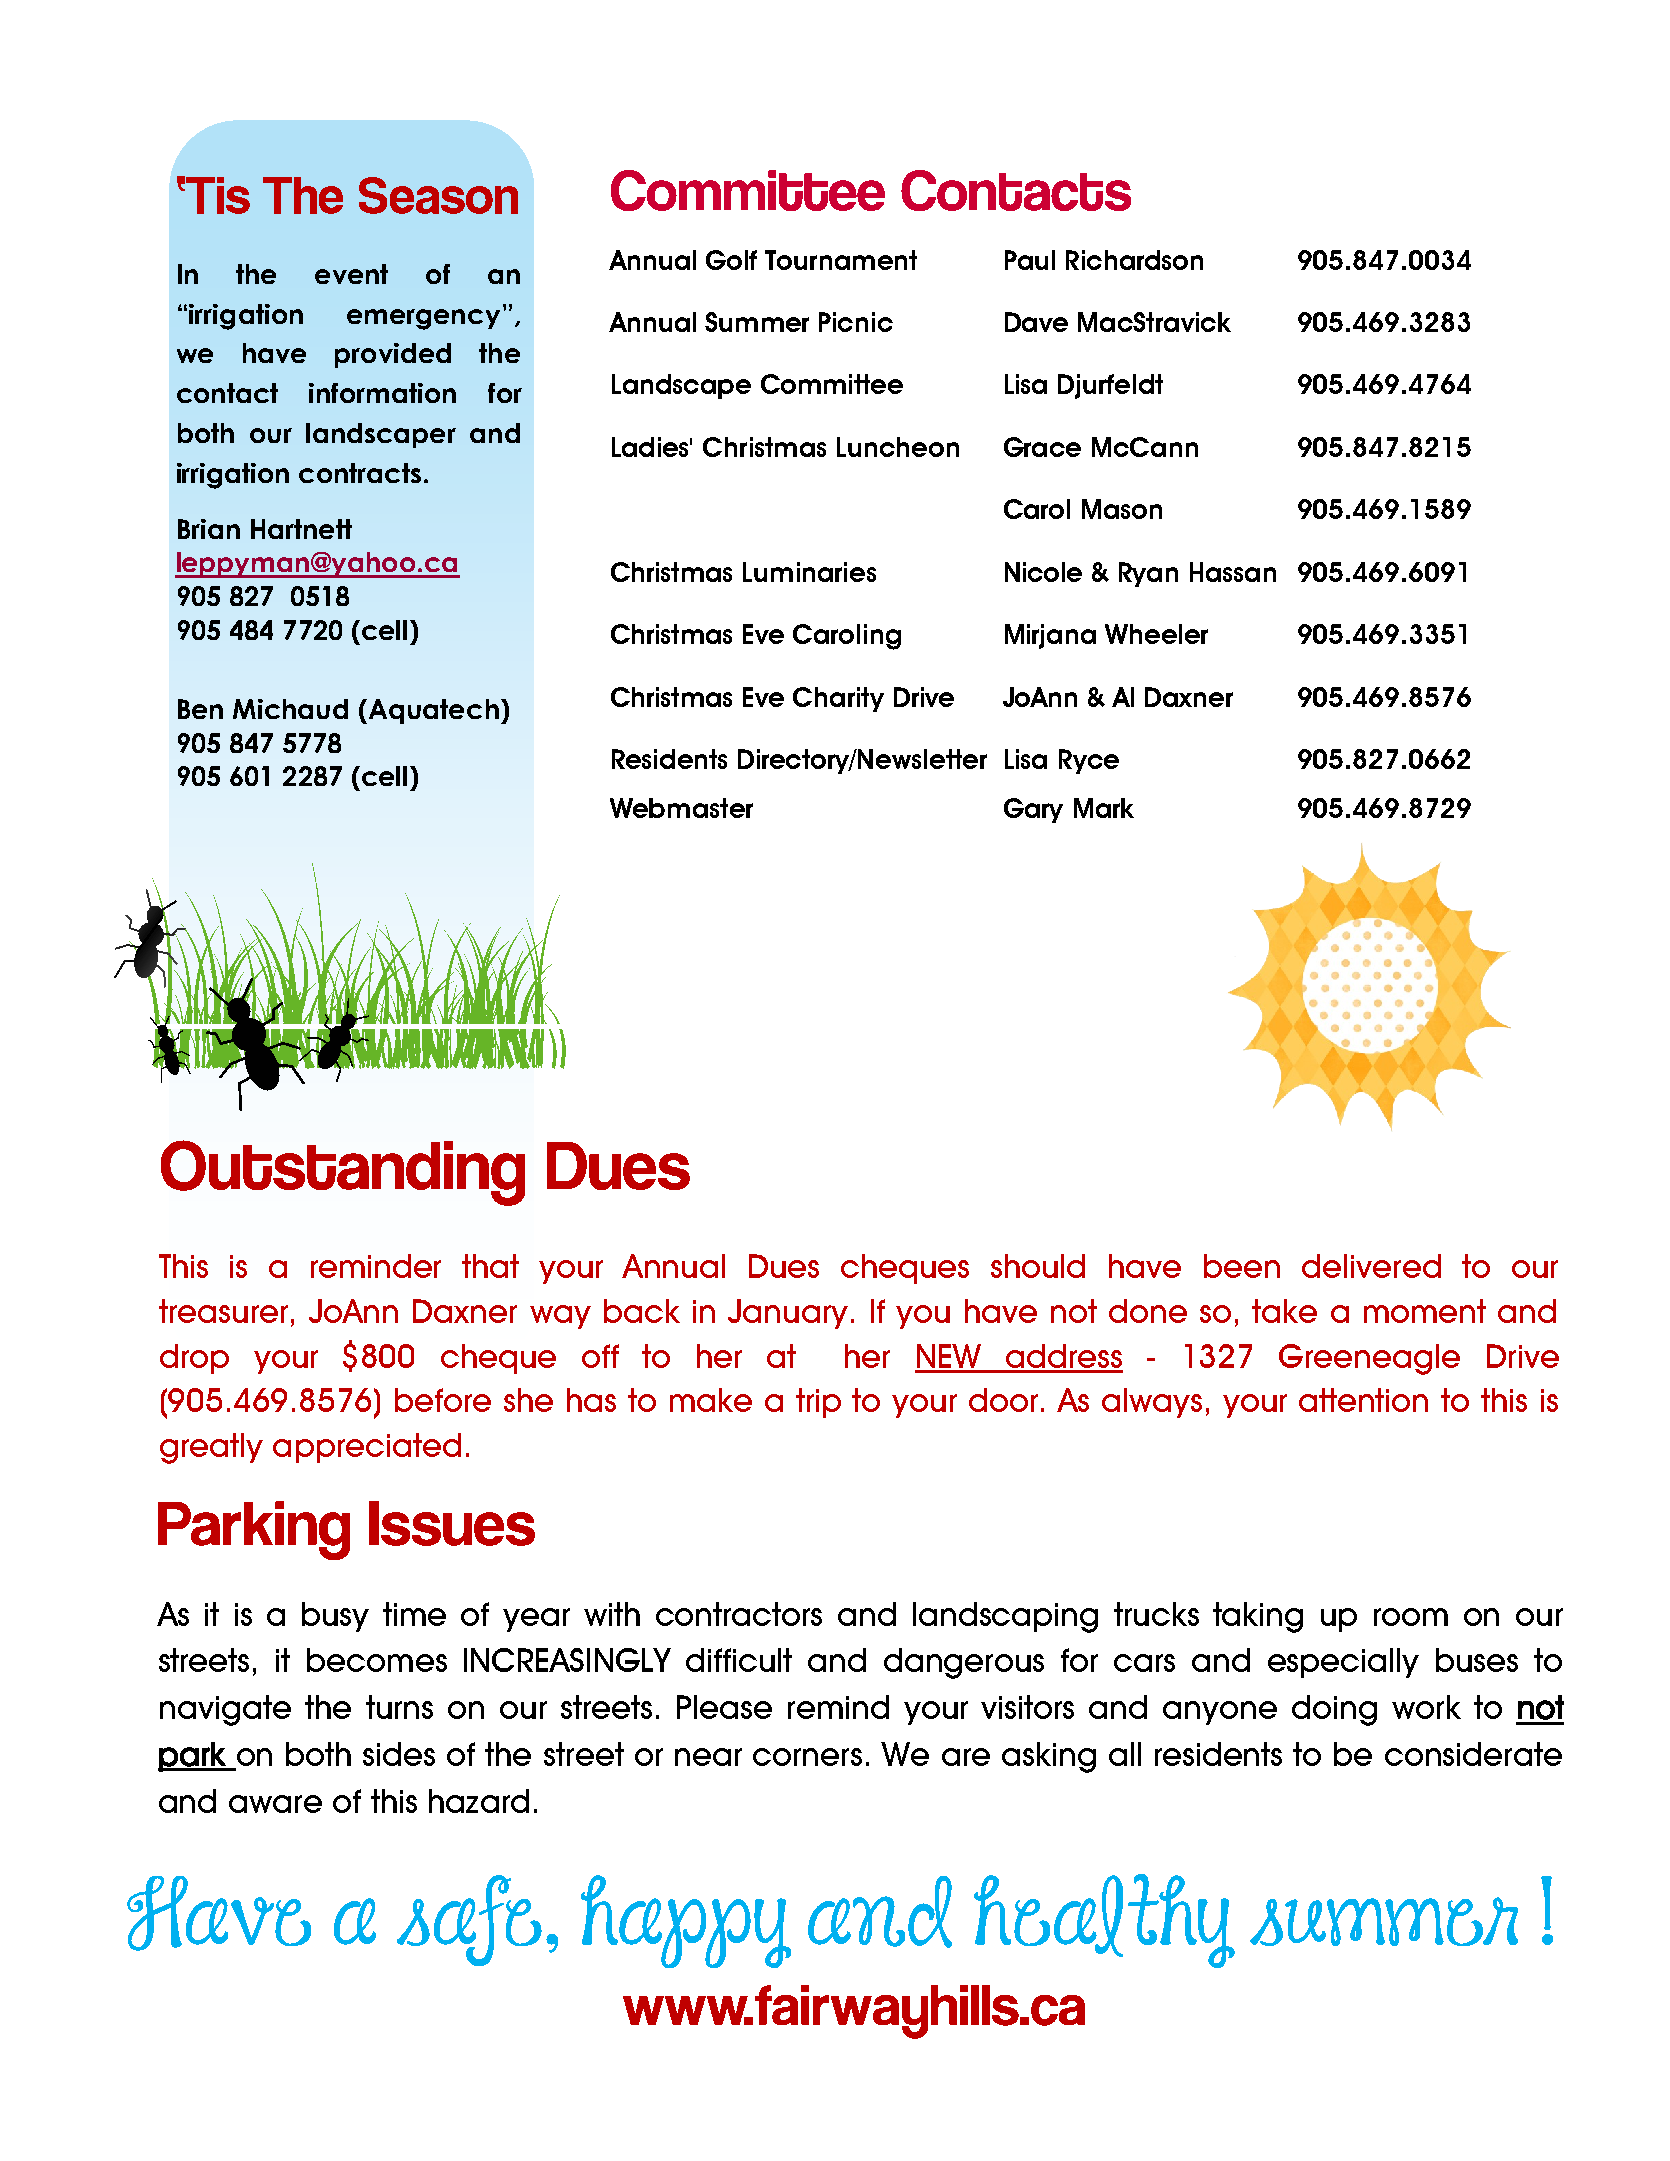  What do you see at coordinates (351, 274) in the image?
I see `event` at bounding box center [351, 274].
